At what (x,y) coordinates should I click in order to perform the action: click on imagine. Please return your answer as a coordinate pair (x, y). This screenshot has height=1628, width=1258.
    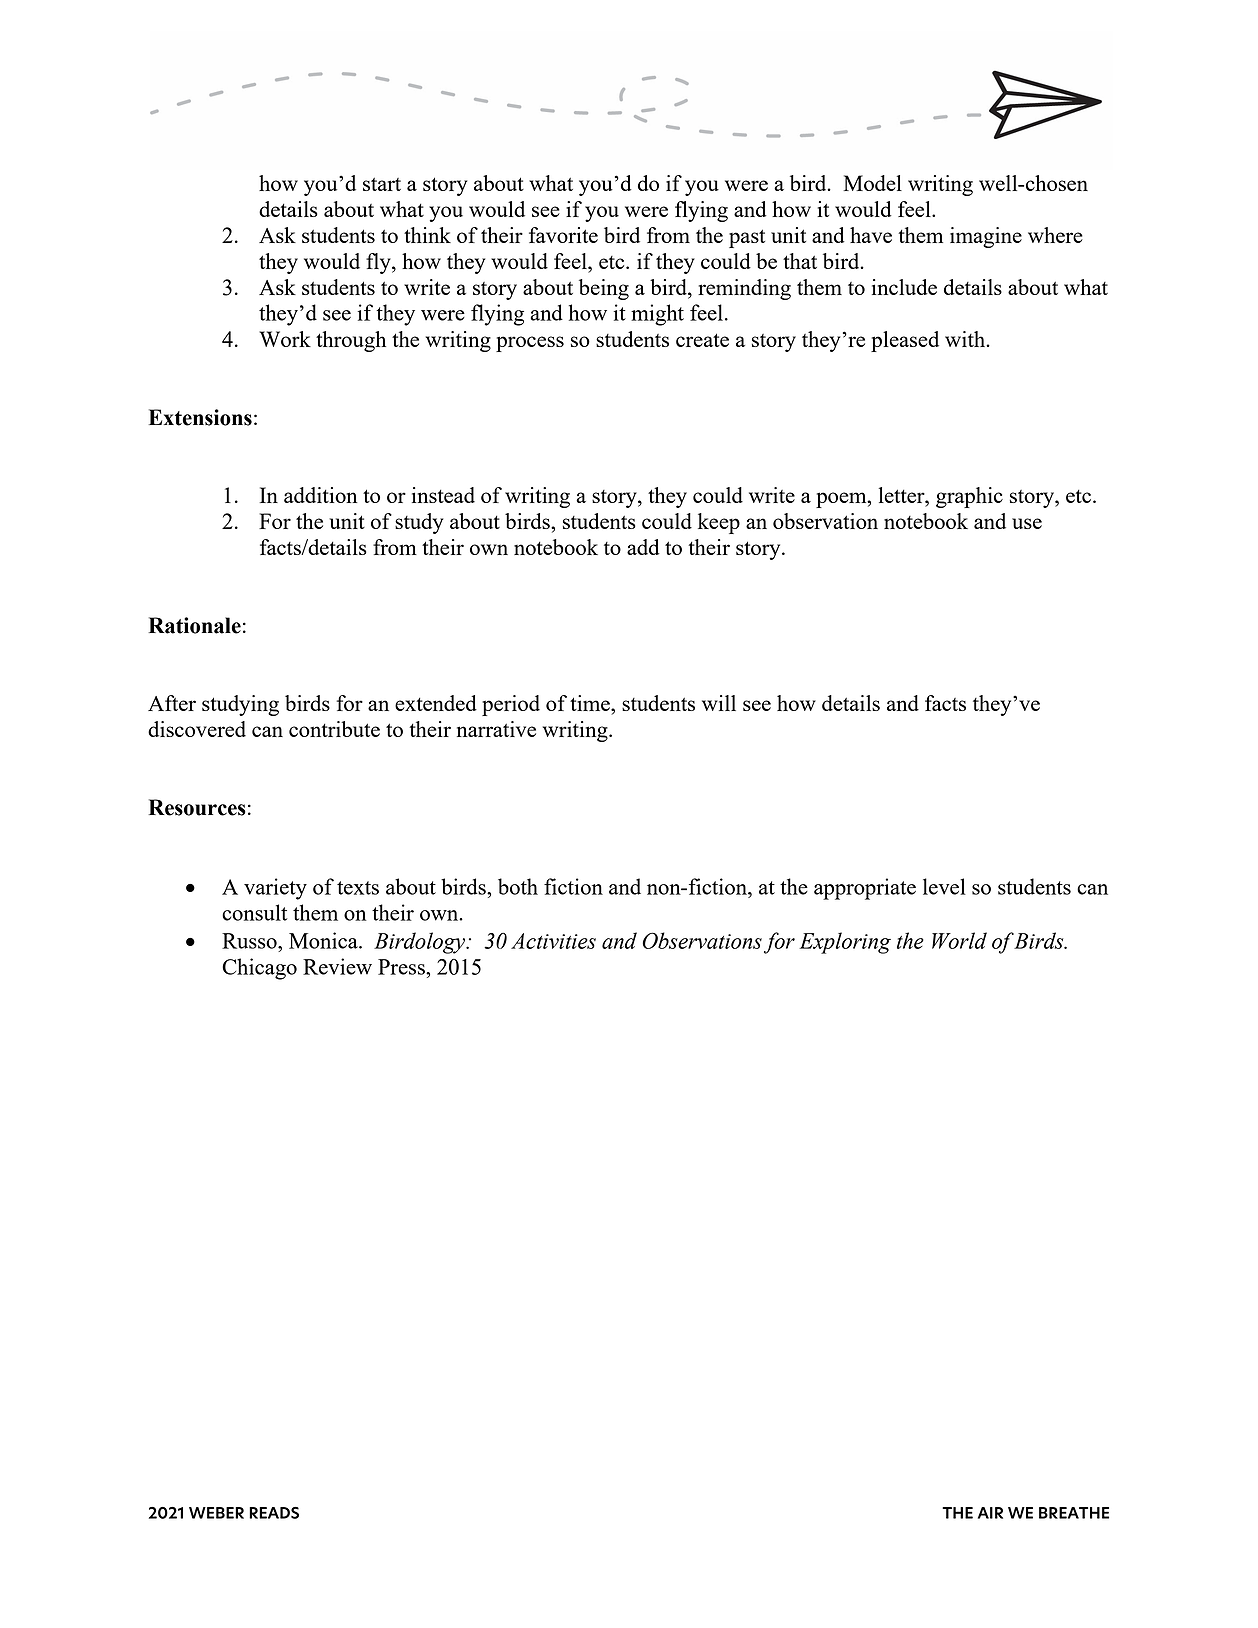
    Looking at the image, I should click on (986, 237).
